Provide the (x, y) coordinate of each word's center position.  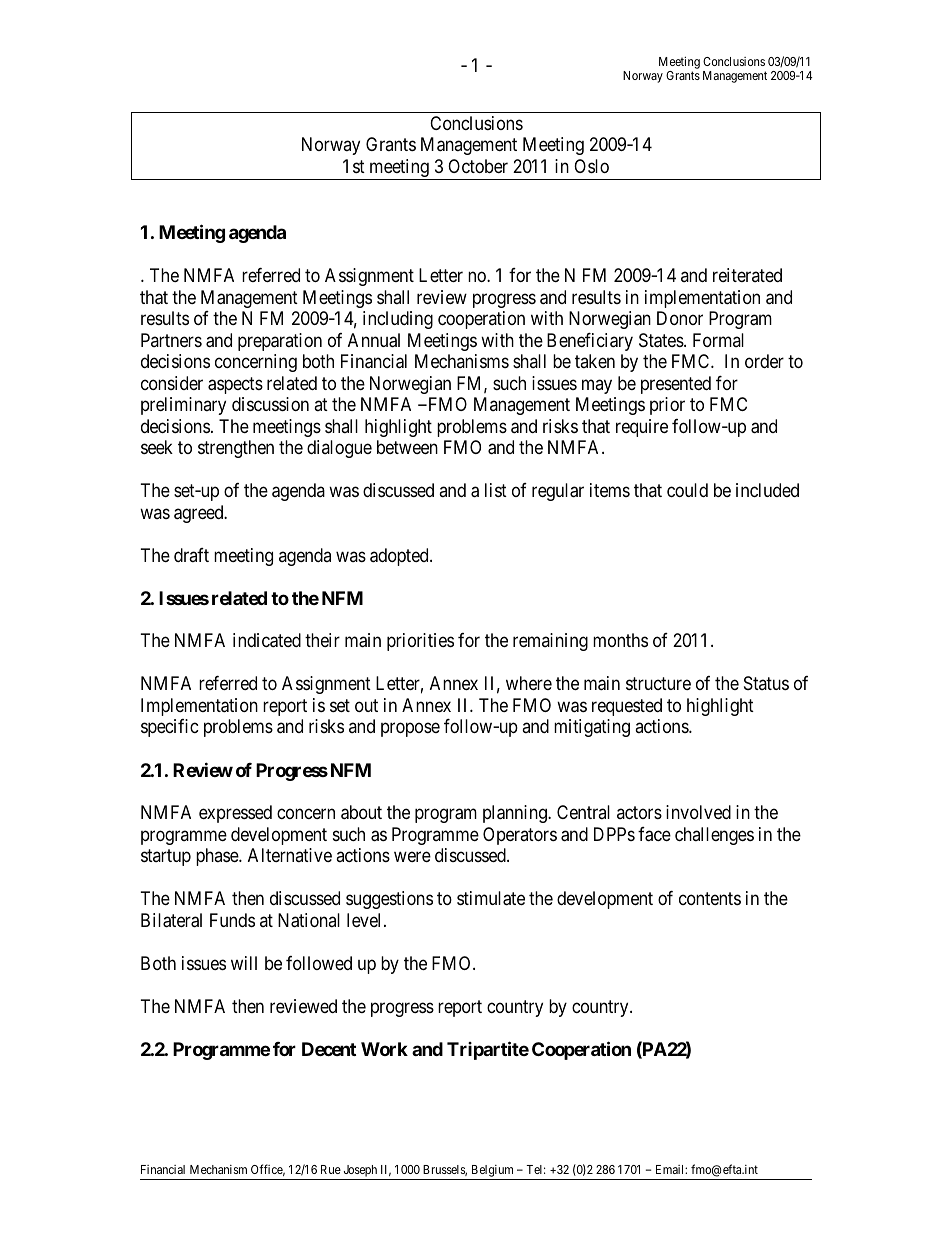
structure (658, 684)
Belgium (493, 1172)
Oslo (591, 166)
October (478, 166)
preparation (280, 342)
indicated (267, 640)
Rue (331, 1169)
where (529, 683)
